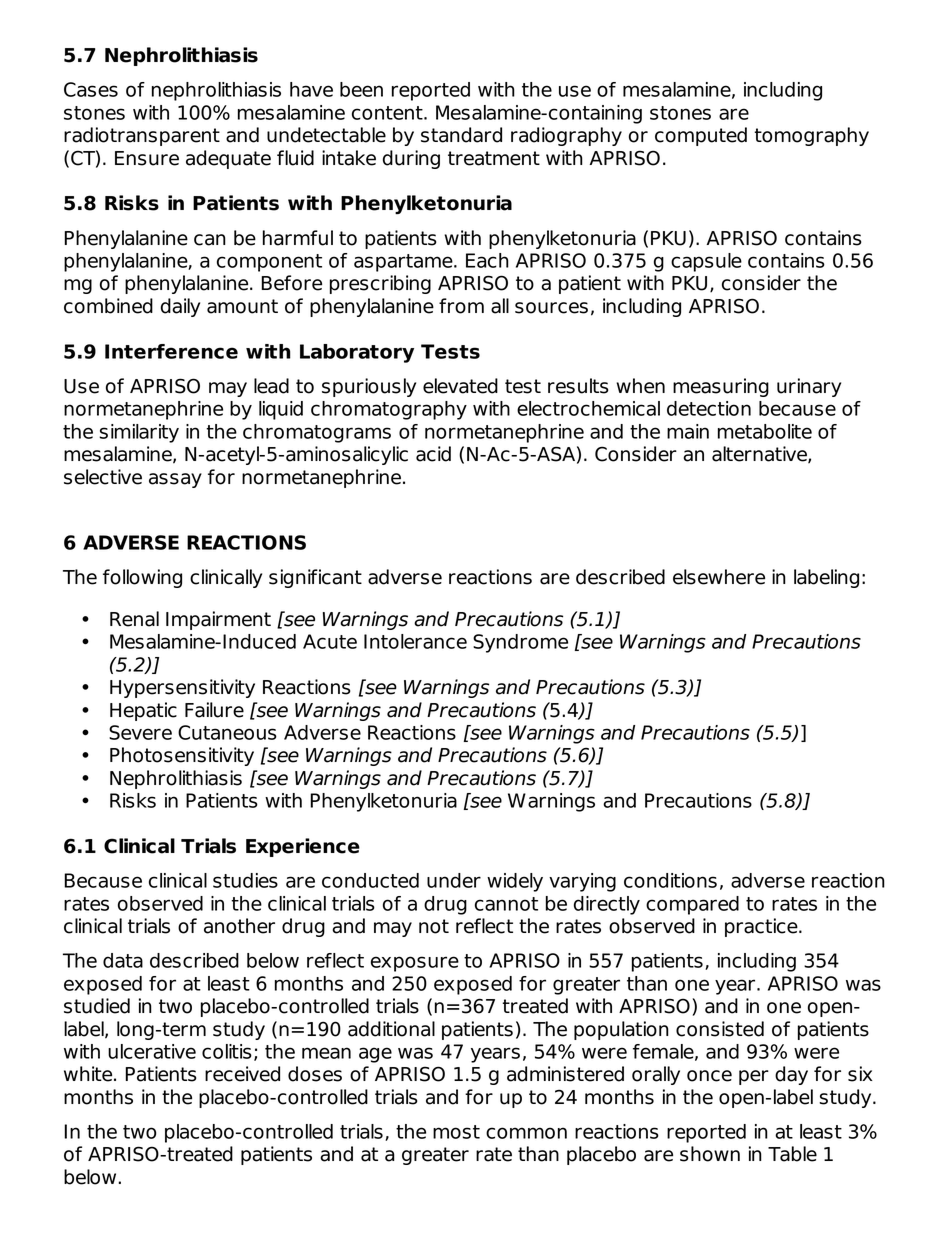 Image resolution: width=952 pixels, height=1233 pixels. Describe the element at coordinates (180, 307) in the screenshot. I see `daily` at that location.
